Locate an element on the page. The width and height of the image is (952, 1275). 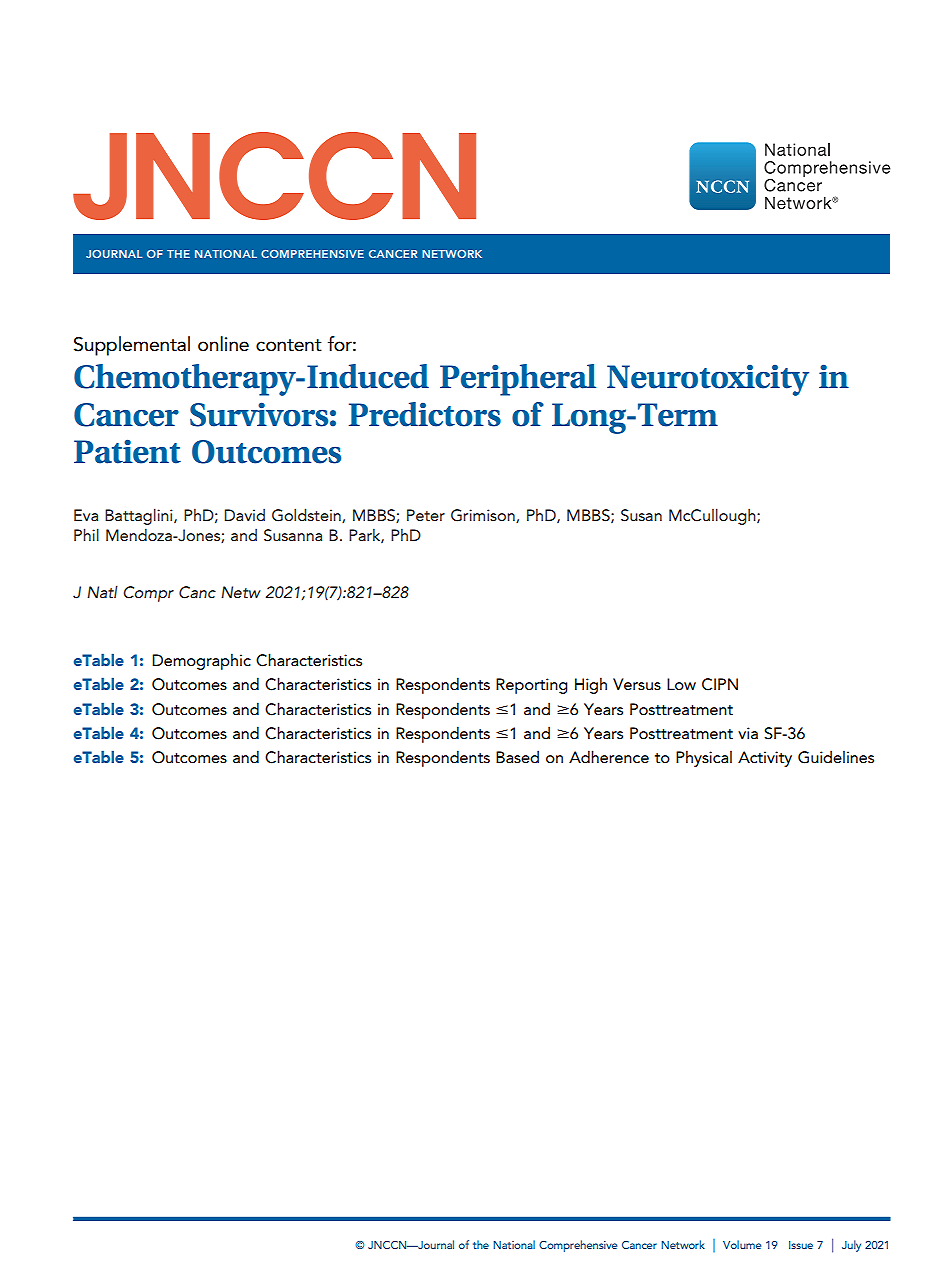
Activity is located at coordinates (765, 759).
